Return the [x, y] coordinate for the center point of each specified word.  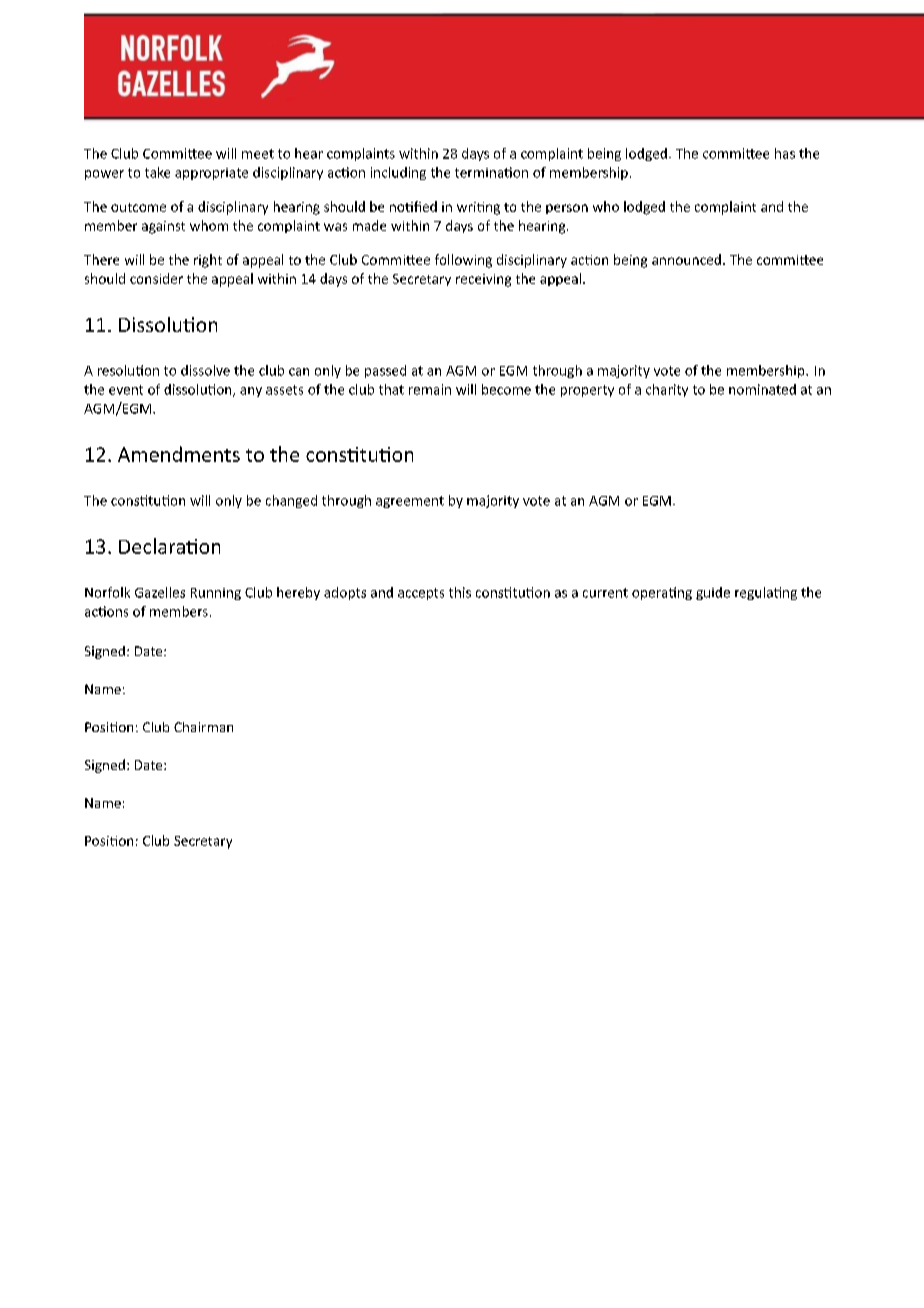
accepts [421, 594]
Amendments [179, 454]
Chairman [203, 727]
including [398, 173]
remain [430, 389]
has [785, 153]
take [157, 172]
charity [667, 390]
